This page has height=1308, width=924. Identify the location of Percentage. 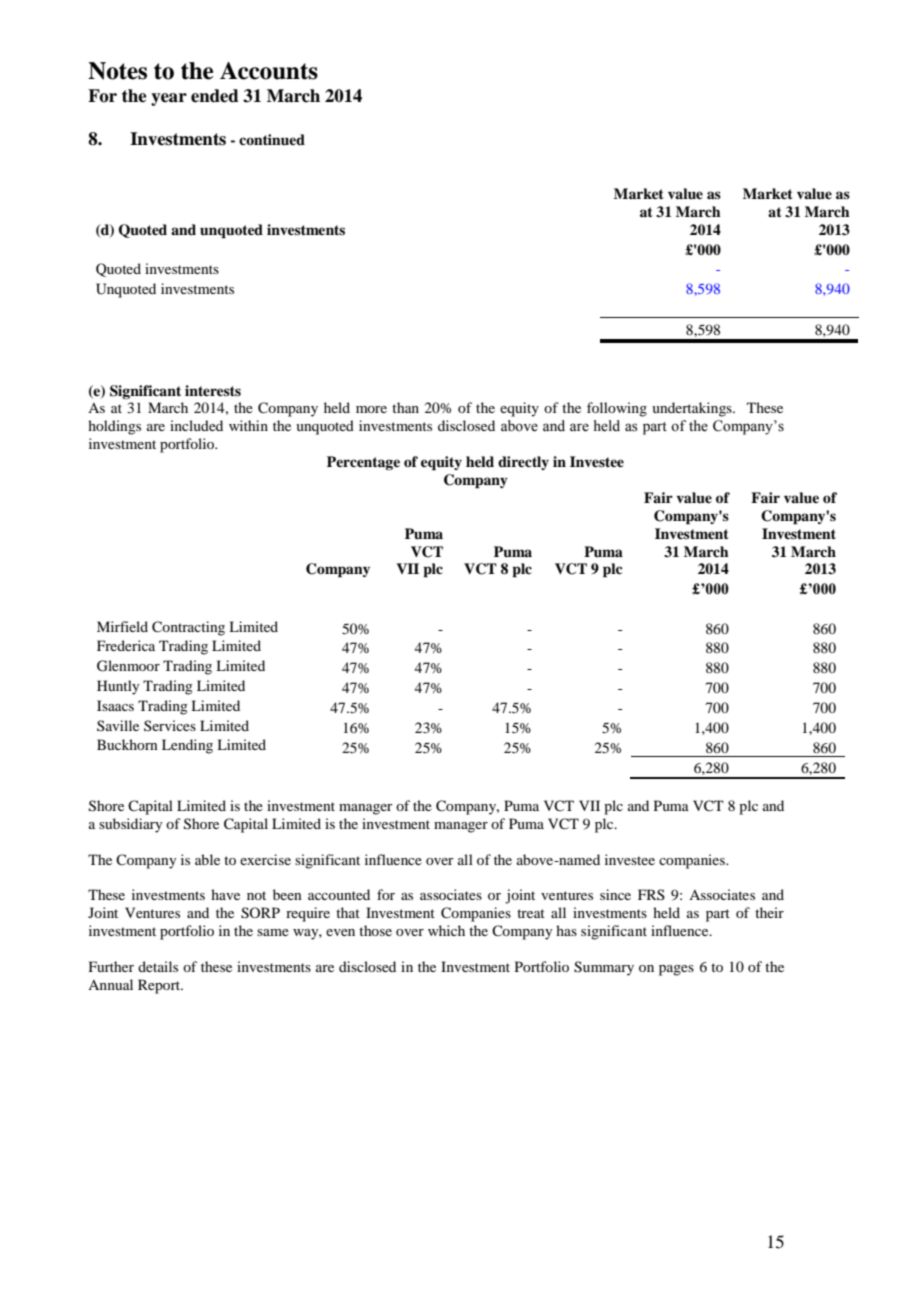
(363, 463).
